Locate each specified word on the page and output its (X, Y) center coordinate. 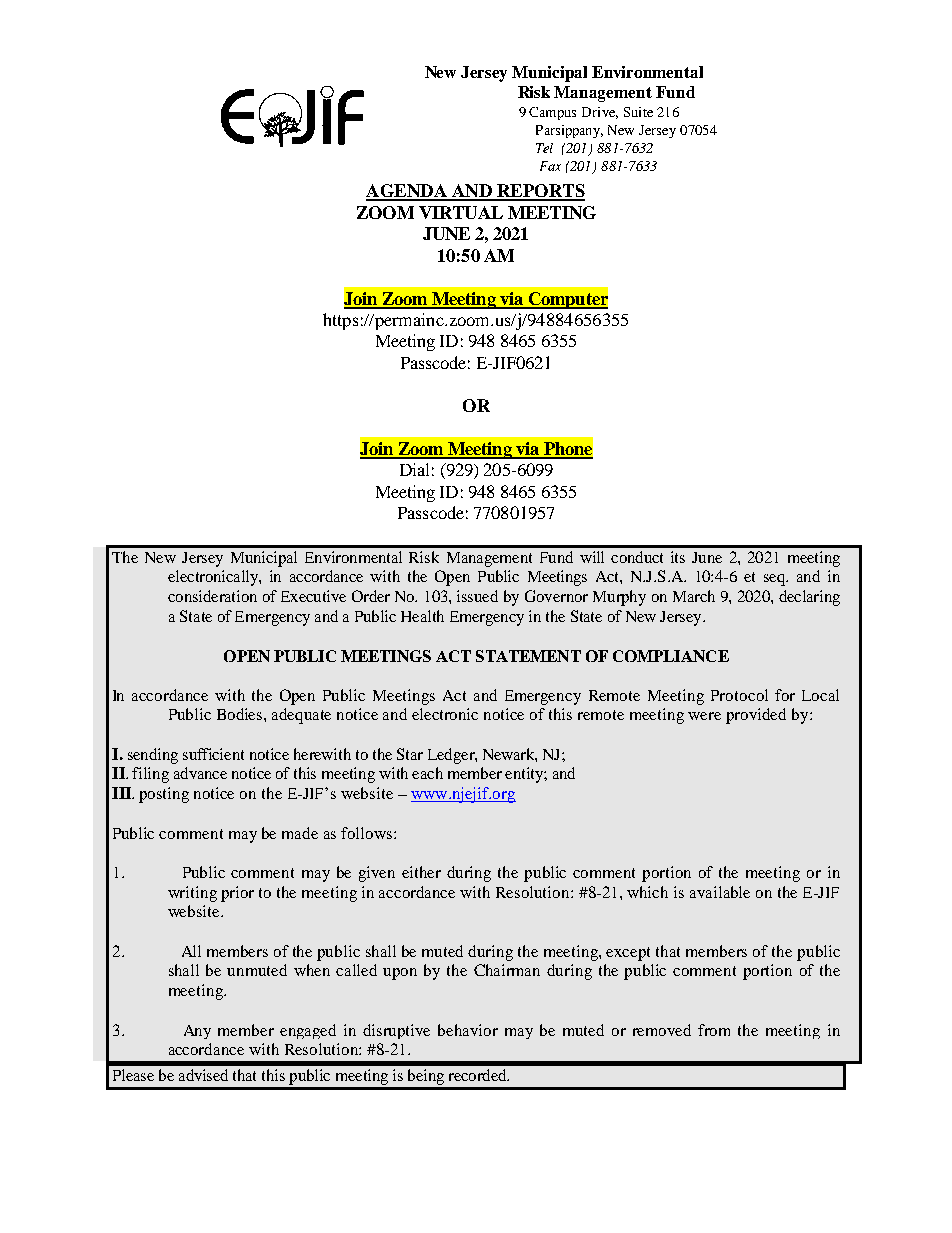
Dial (414, 469)
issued (477, 596)
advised (203, 1075)
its (678, 557)
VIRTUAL (461, 212)
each (427, 773)
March (694, 596)
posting (164, 795)
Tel (544, 148)
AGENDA (407, 192)
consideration (212, 596)
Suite (638, 112)
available (720, 892)
